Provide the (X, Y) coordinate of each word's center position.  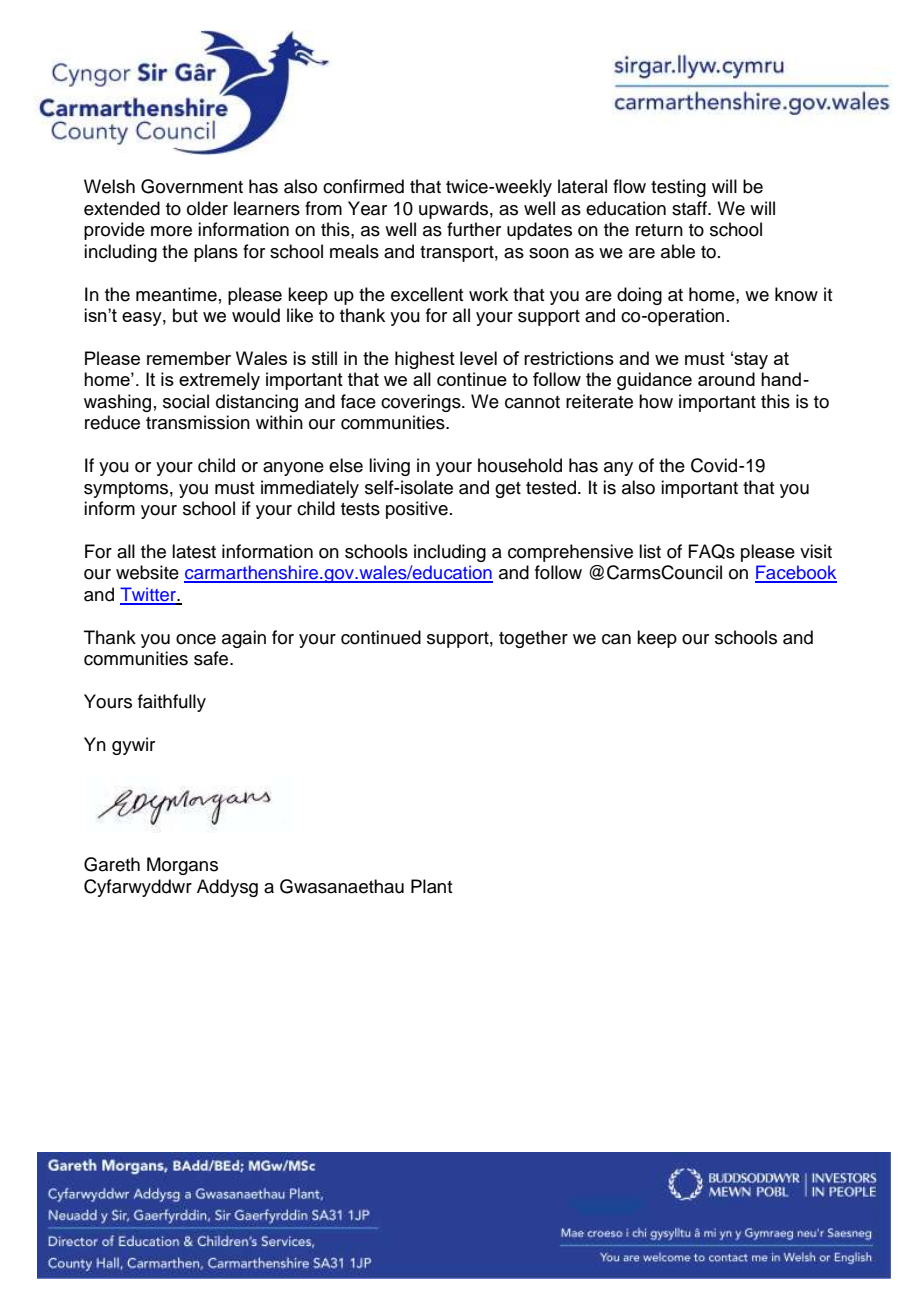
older (207, 208)
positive (417, 510)
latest (194, 551)
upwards (453, 210)
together (533, 639)
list (650, 551)
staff (690, 208)
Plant (432, 886)
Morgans (182, 866)
